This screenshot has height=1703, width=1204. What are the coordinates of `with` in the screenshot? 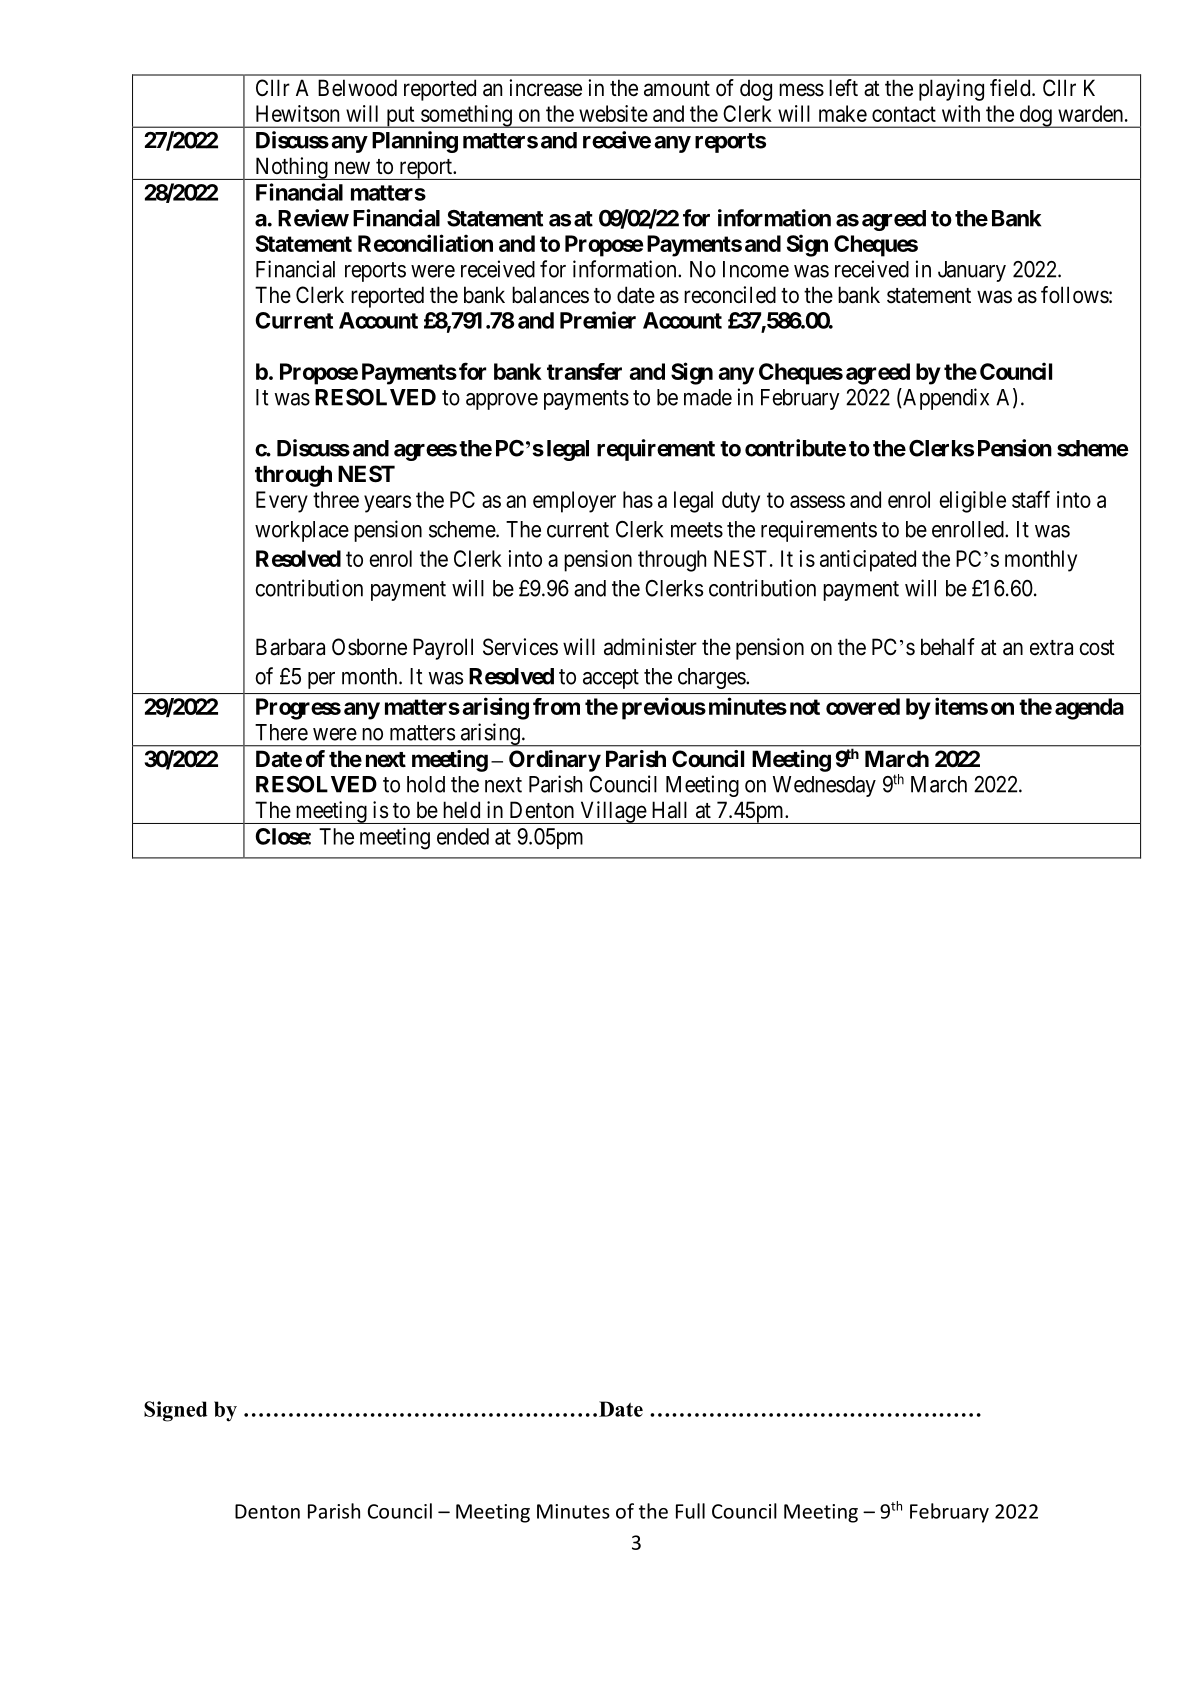 It's located at (961, 113).
